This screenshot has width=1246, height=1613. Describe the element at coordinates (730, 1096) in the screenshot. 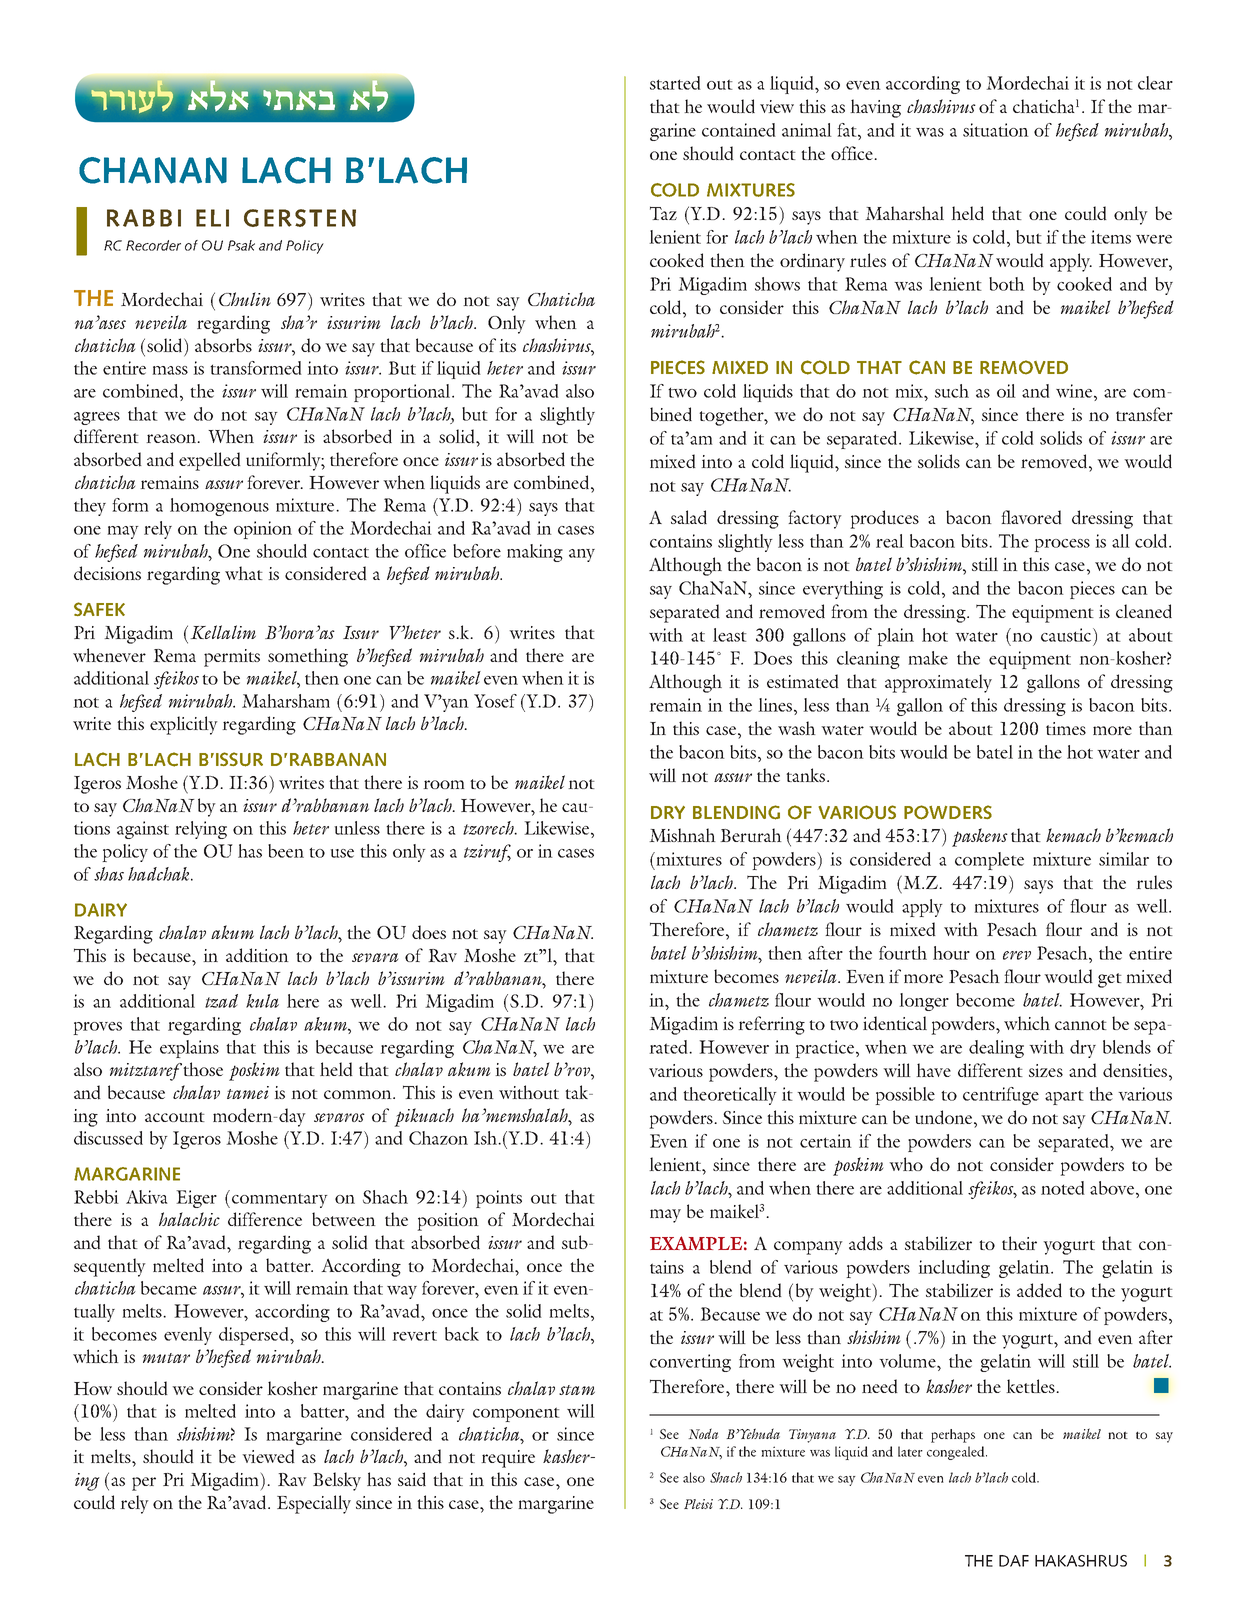

I see `theoretically` at that location.
